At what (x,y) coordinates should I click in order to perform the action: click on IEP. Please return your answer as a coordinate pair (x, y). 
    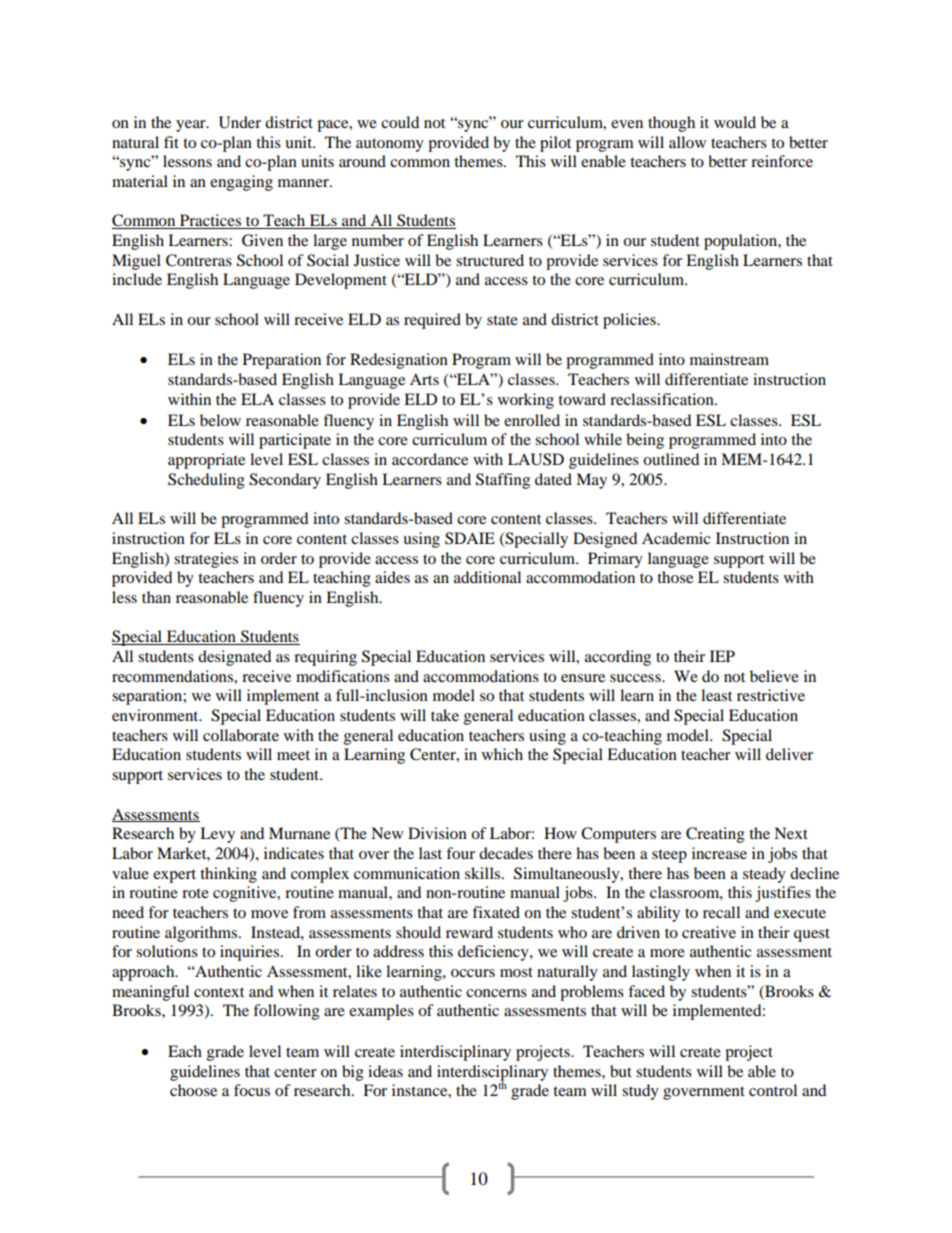
    Looking at the image, I should click on (722, 656).
